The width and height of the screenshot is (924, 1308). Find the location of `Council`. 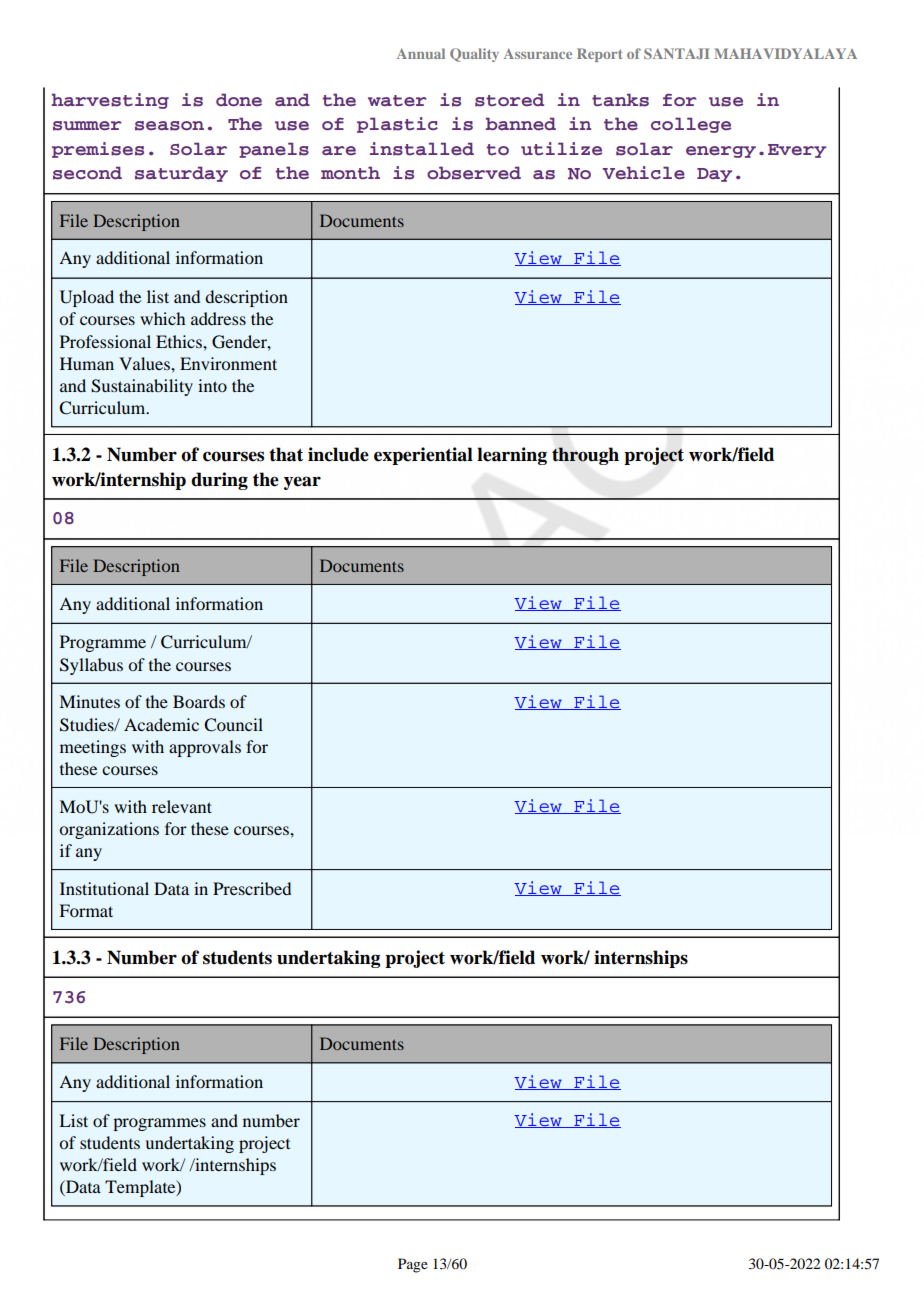

Council is located at coordinates (233, 725).
